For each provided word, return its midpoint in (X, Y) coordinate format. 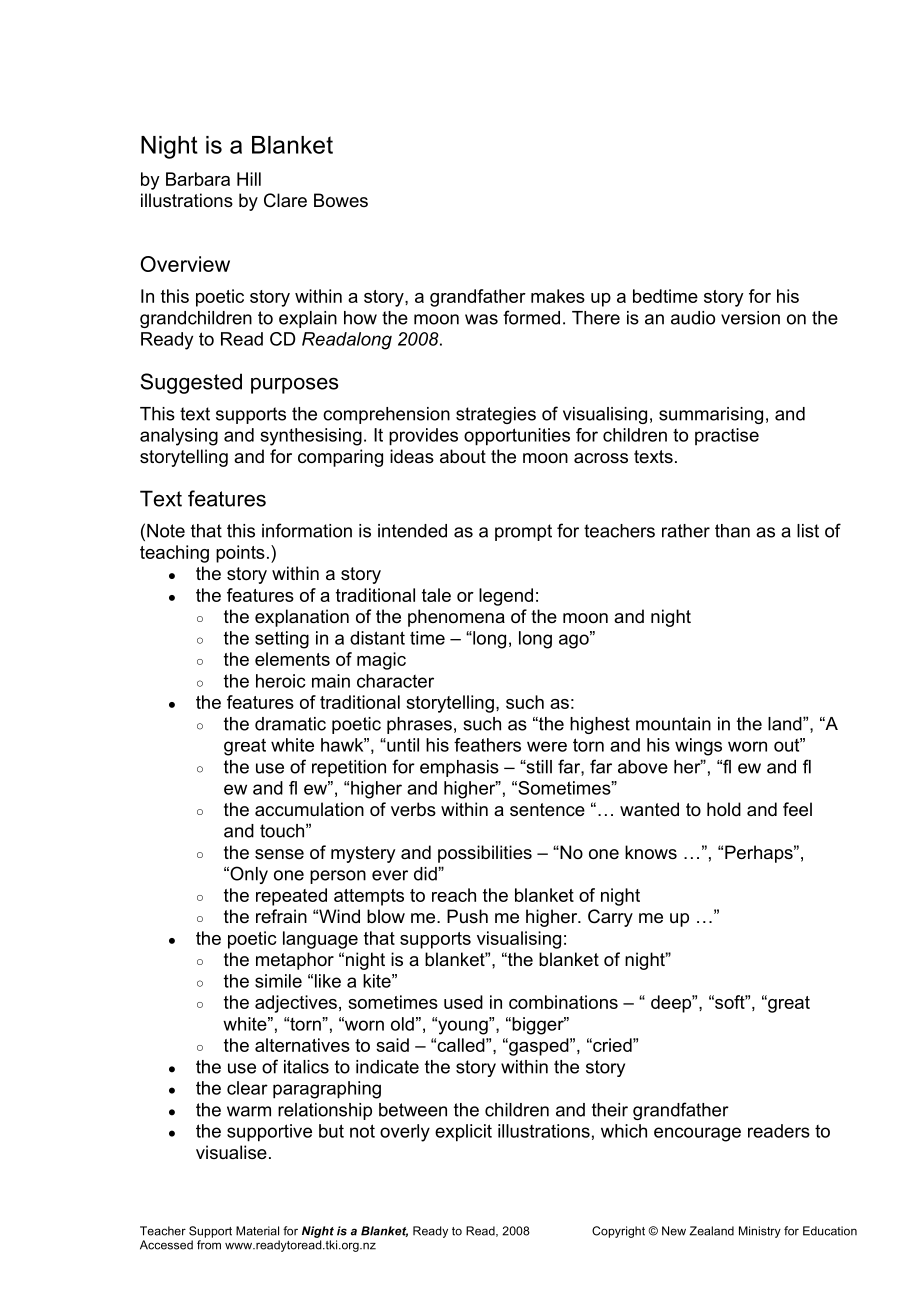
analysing (179, 437)
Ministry (760, 1232)
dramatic (290, 724)
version (750, 318)
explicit (463, 1133)
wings (698, 747)
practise (727, 436)
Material (257, 1231)
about (463, 456)
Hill (249, 179)
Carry (610, 918)
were (547, 746)
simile (278, 981)
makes (558, 296)
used (463, 1002)
